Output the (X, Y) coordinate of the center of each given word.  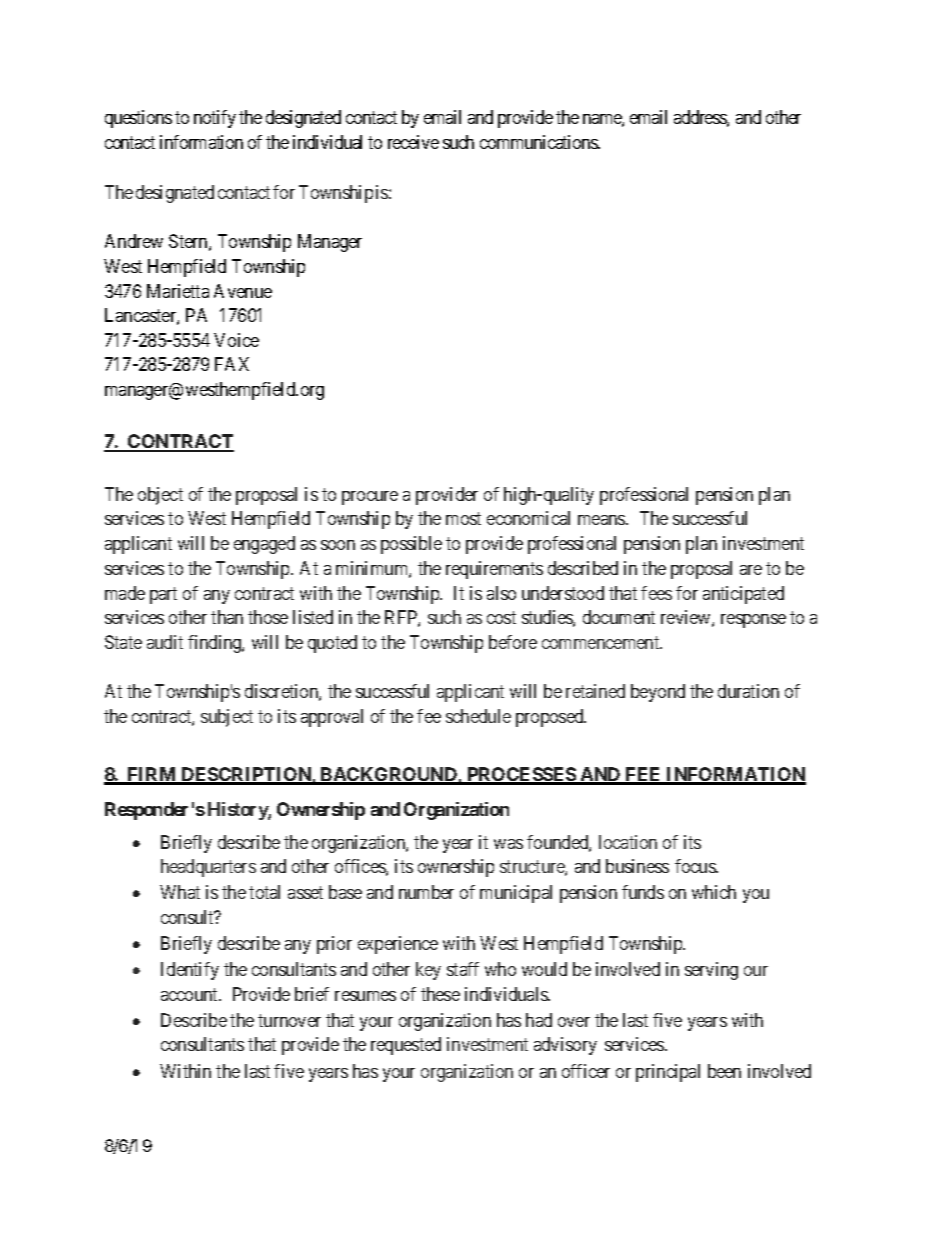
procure (370, 498)
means (602, 520)
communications (539, 142)
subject (227, 718)
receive (413, 142)
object (160, 496)
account (191, 994)
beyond (658, 693)
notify (215, 119)
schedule (478, 716)
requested (406, 1046)
